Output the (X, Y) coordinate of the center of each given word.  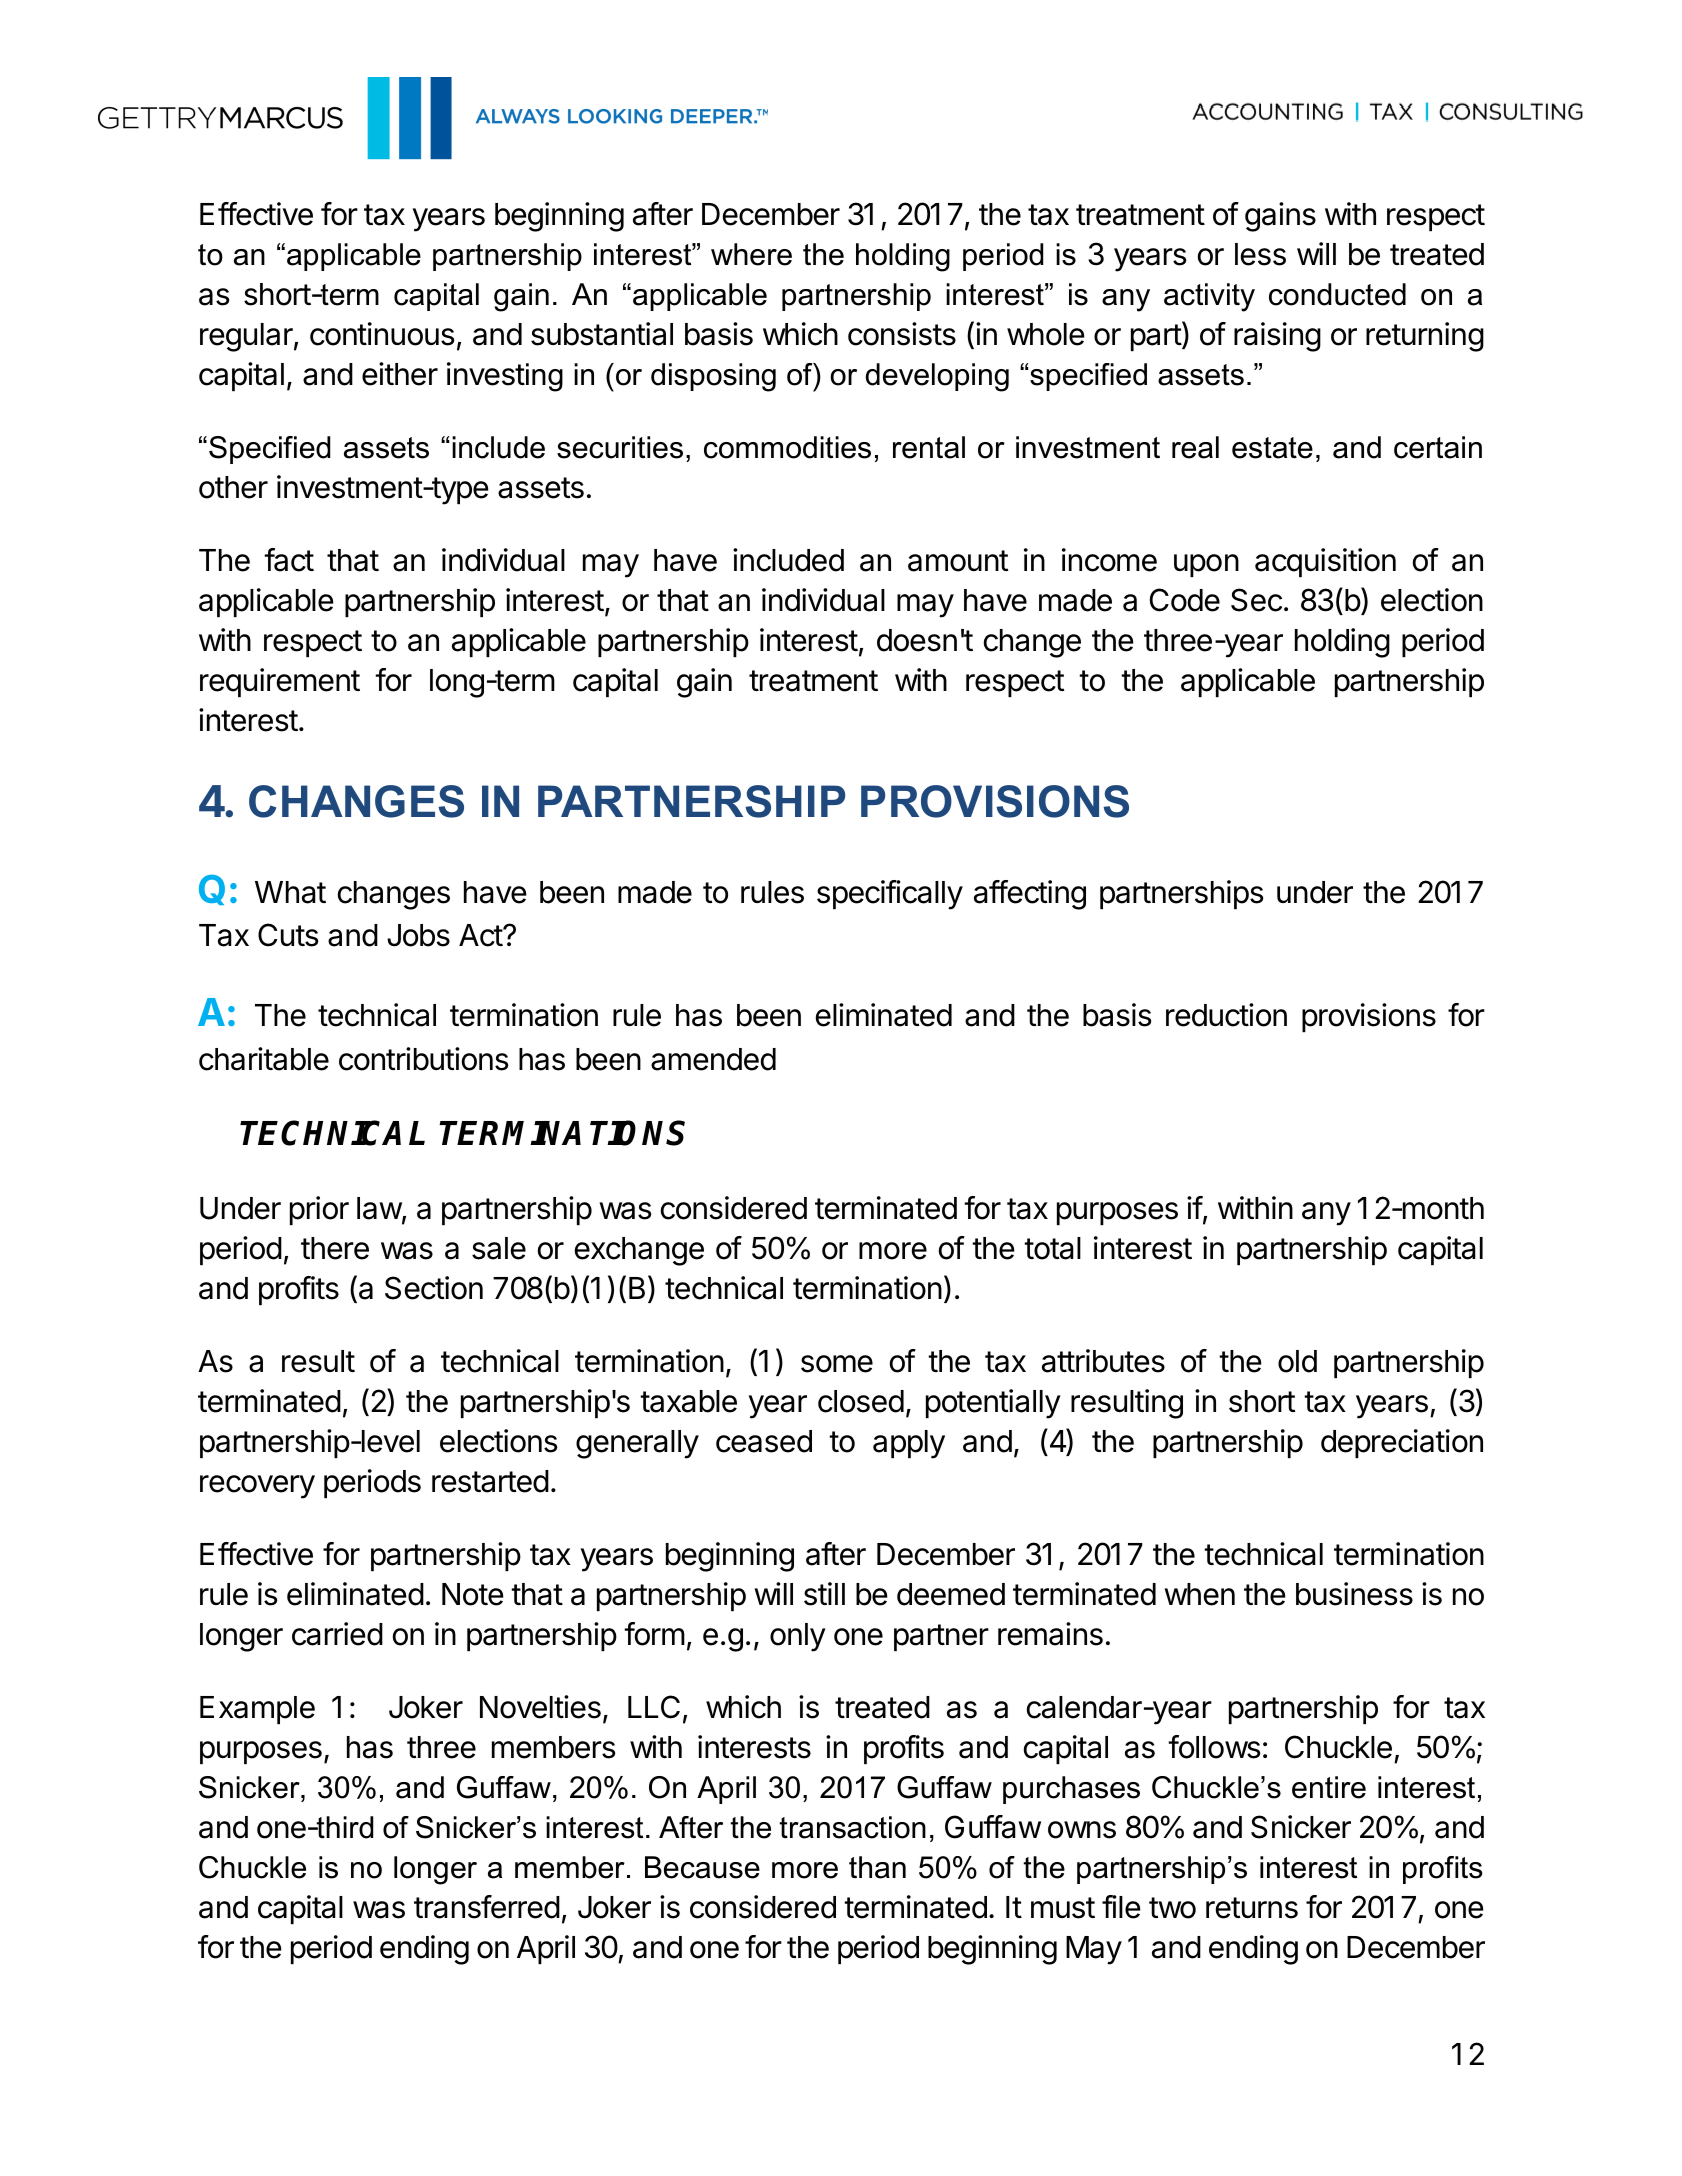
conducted (1337, 294)
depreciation (1402, 1443)
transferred (487, 1907)
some (837, 1364)
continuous (382, 334)
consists (902, 334)
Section (434, 1288)
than (877, 1867)
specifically (890, 895)
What (290, 892)
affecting (1030, 895)
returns (1252, 1908)
